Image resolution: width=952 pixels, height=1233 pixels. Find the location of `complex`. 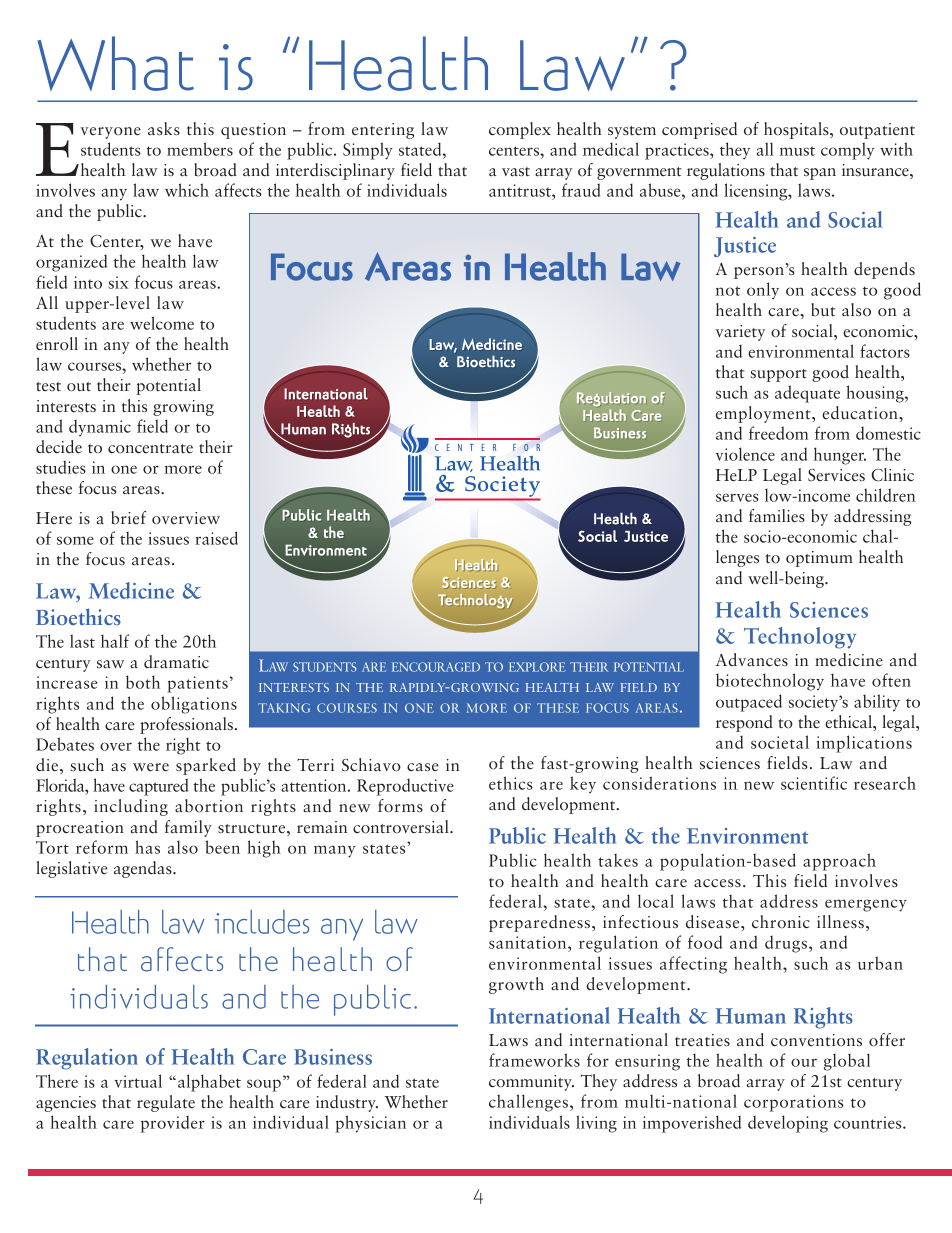

complex is located at coordinates (520, 130).
